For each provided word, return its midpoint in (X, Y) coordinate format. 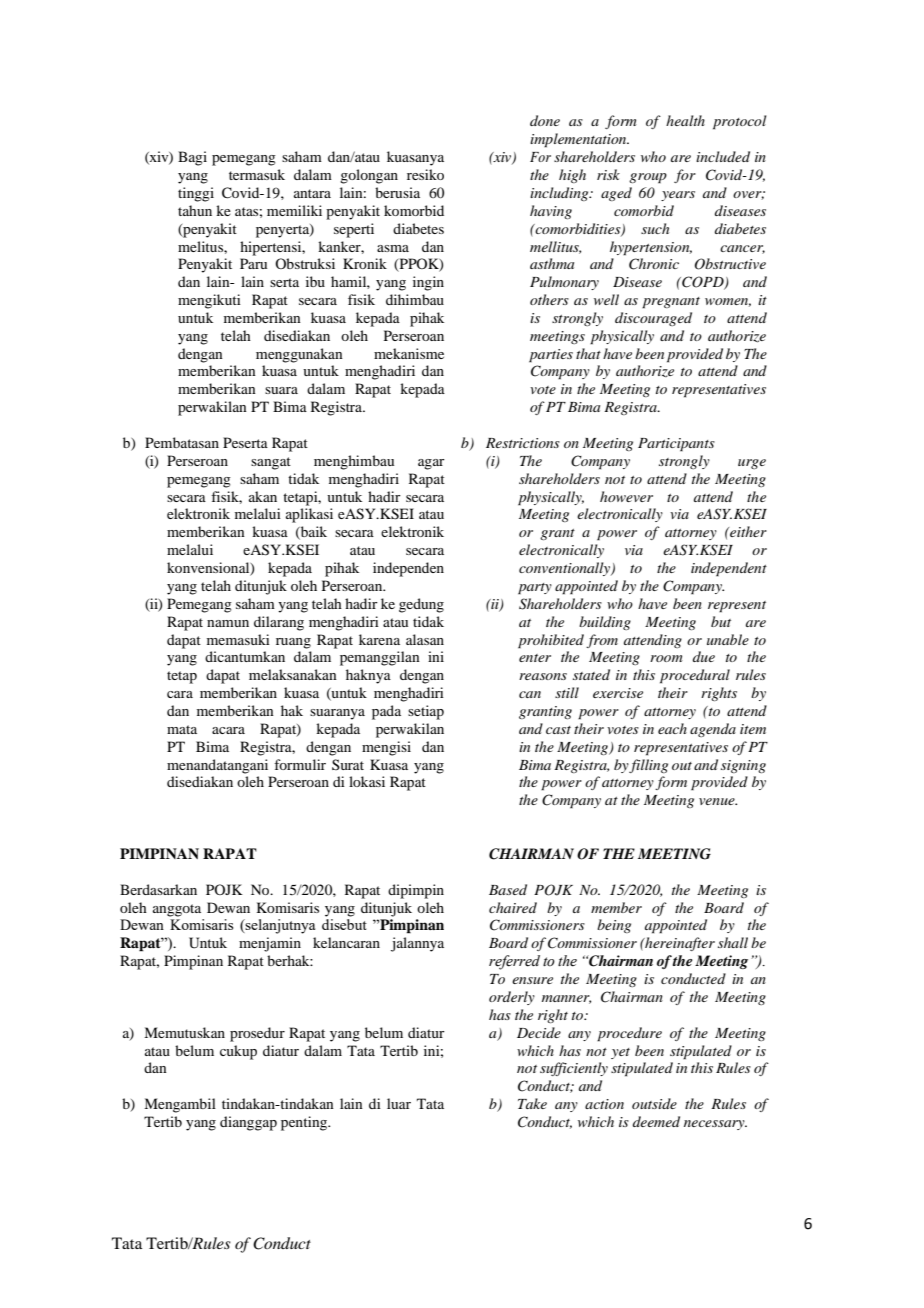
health (685, 120)
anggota (177, 910)
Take (532, 1103)
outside (654, 1103)
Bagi (192, 158)
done (545, 120)
